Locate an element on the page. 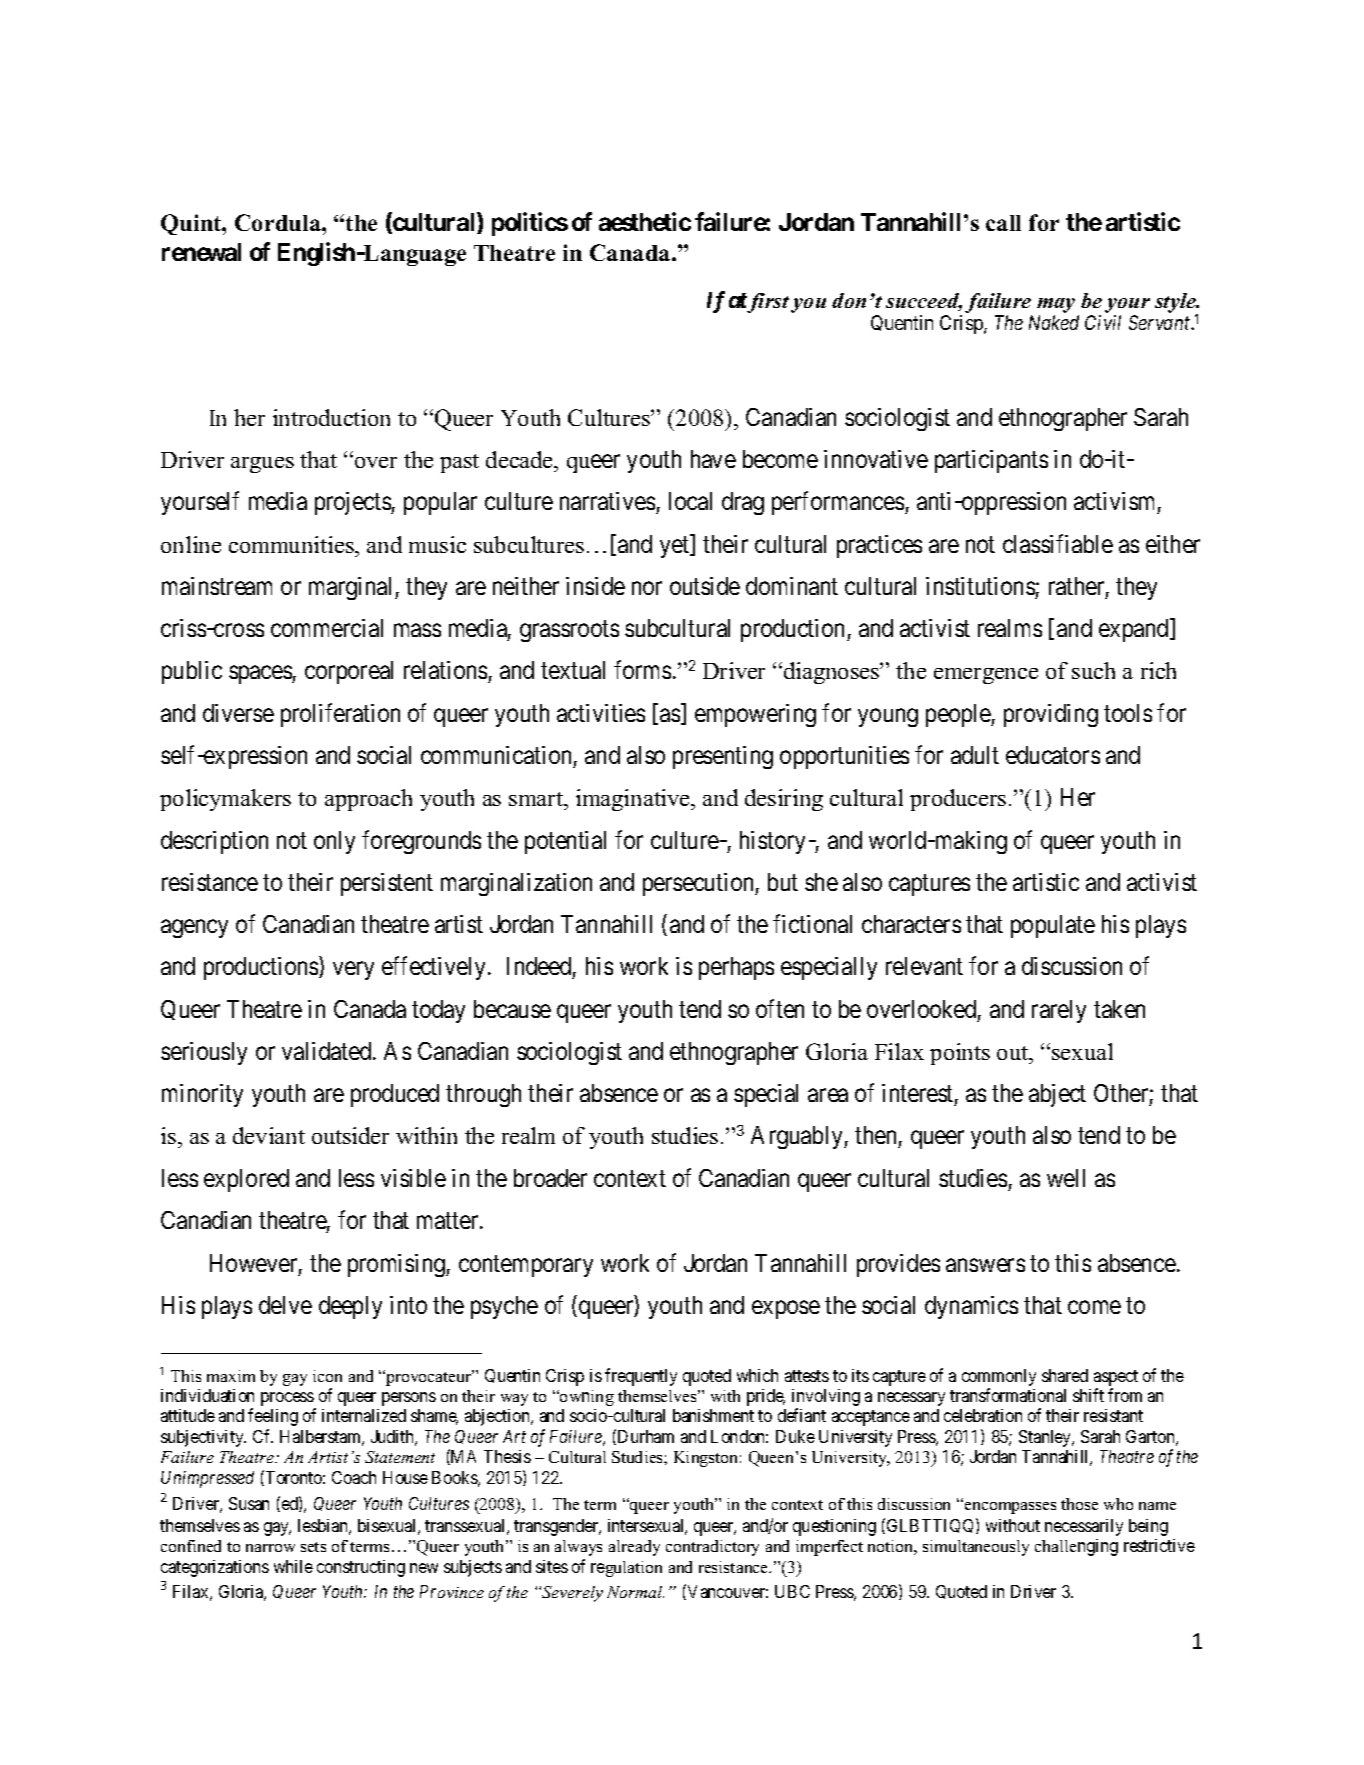  may is located at coordinates (1056, 305).
